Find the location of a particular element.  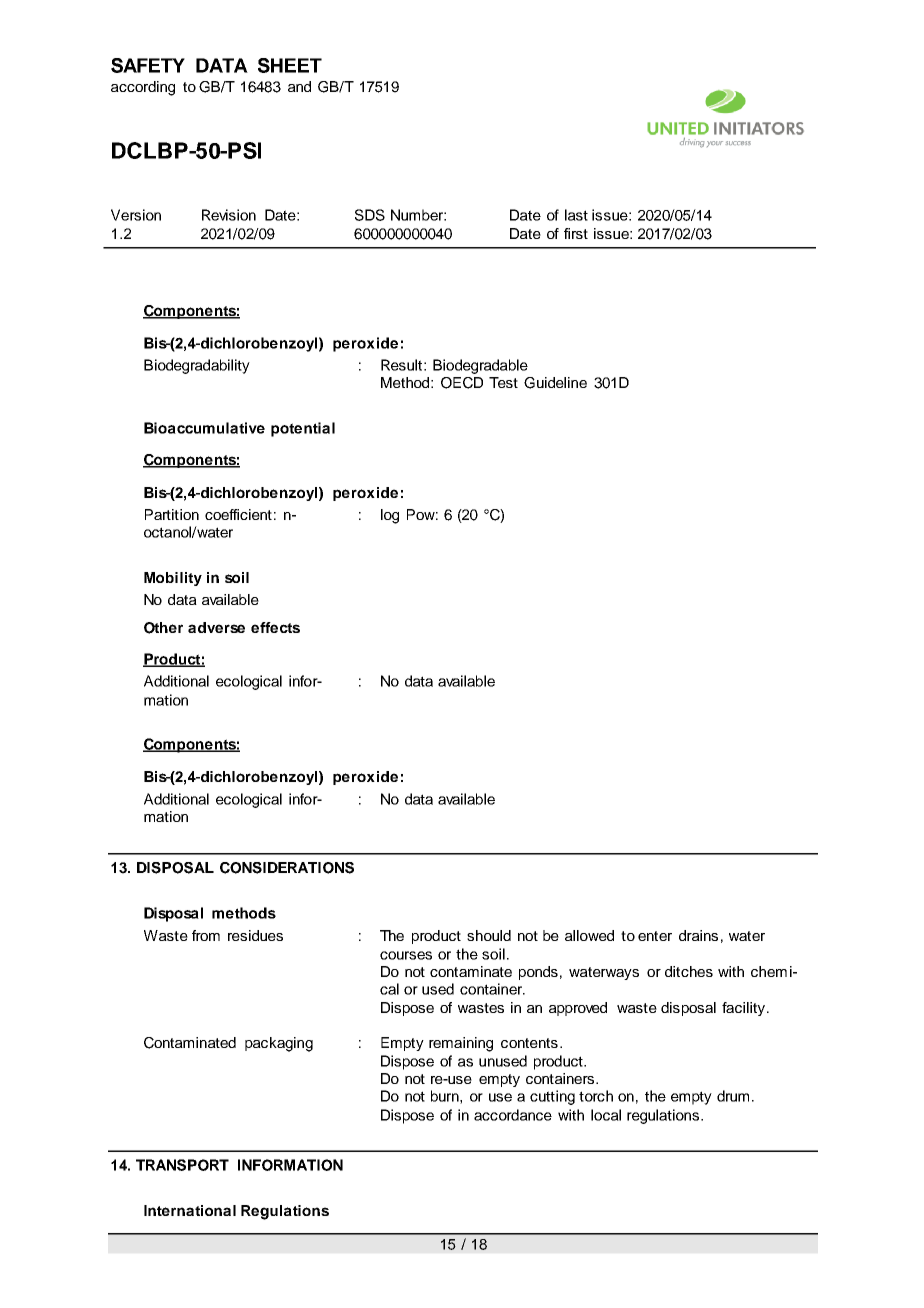

adverse is located at coordinates (216, 627).
